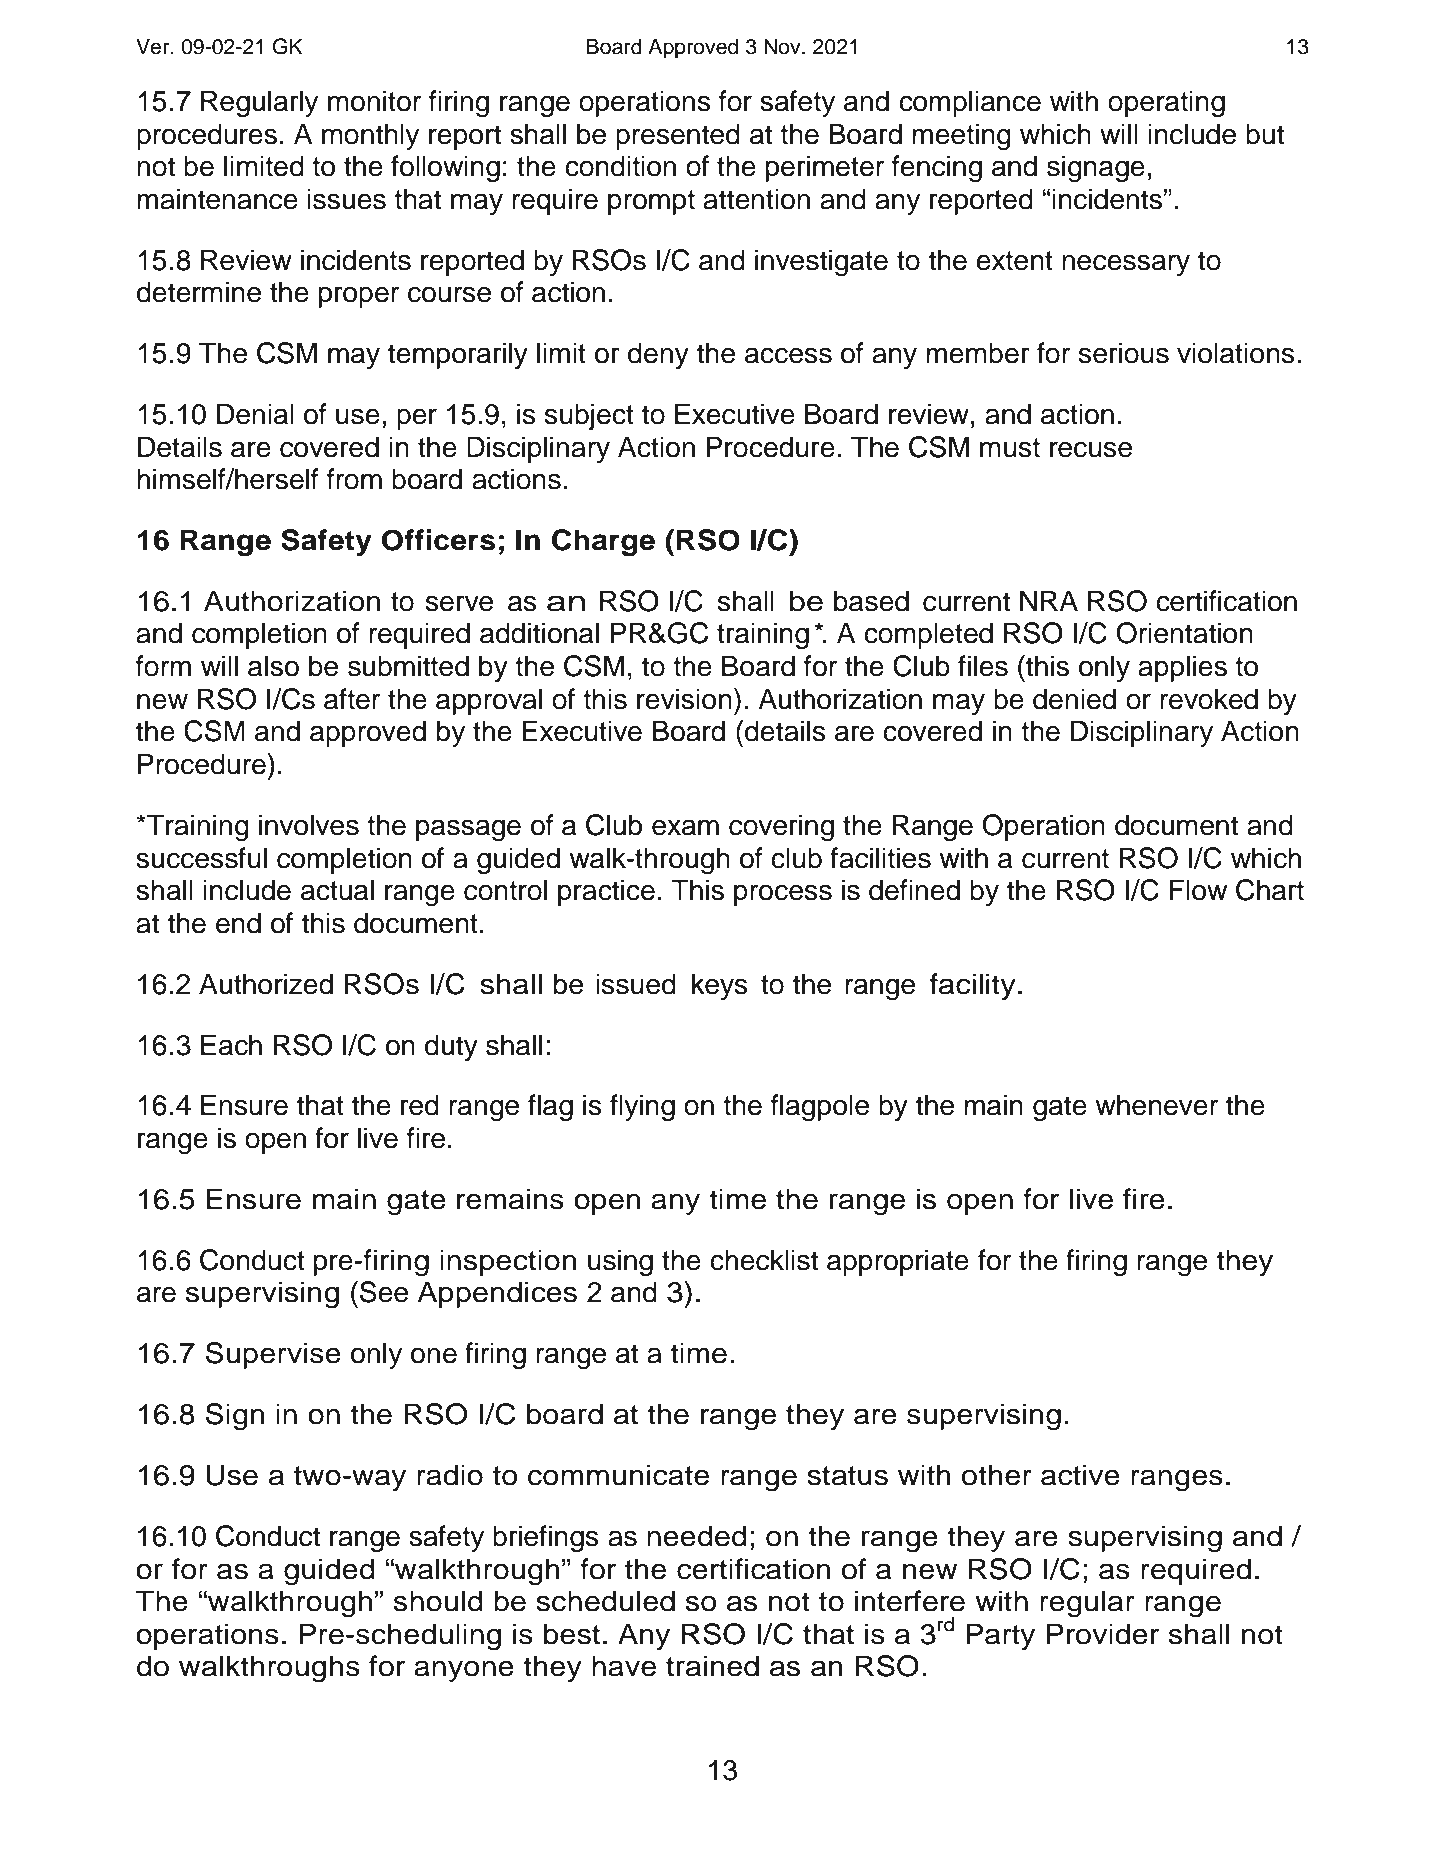 The width and height of the page is (1445, 1870). Describe the element at coordinates (1156, 1105) in the page. I see `whenever` at that location.
